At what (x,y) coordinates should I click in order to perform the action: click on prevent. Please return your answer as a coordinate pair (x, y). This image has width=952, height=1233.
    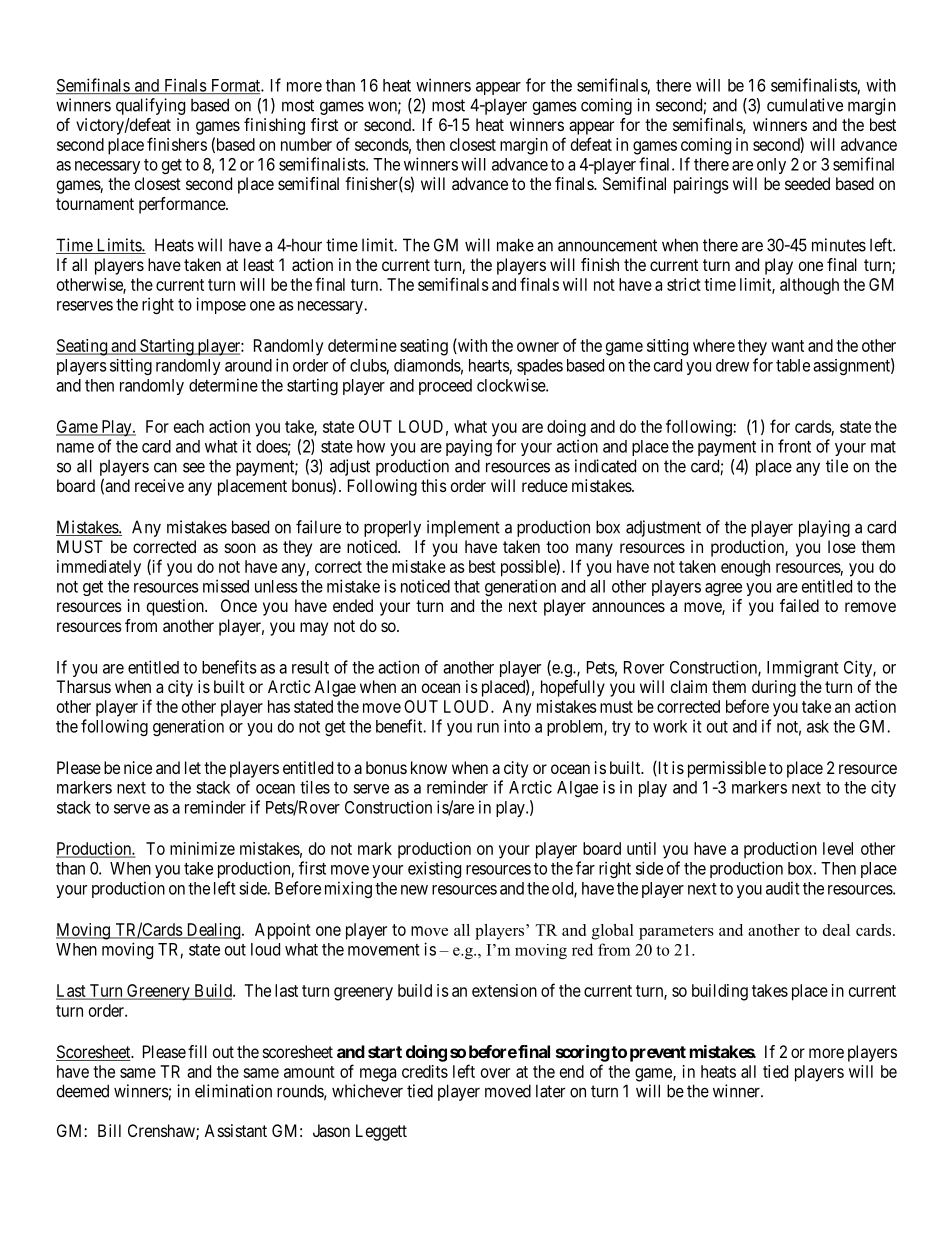
    Looking at the image, I should click on (658, 1054).
